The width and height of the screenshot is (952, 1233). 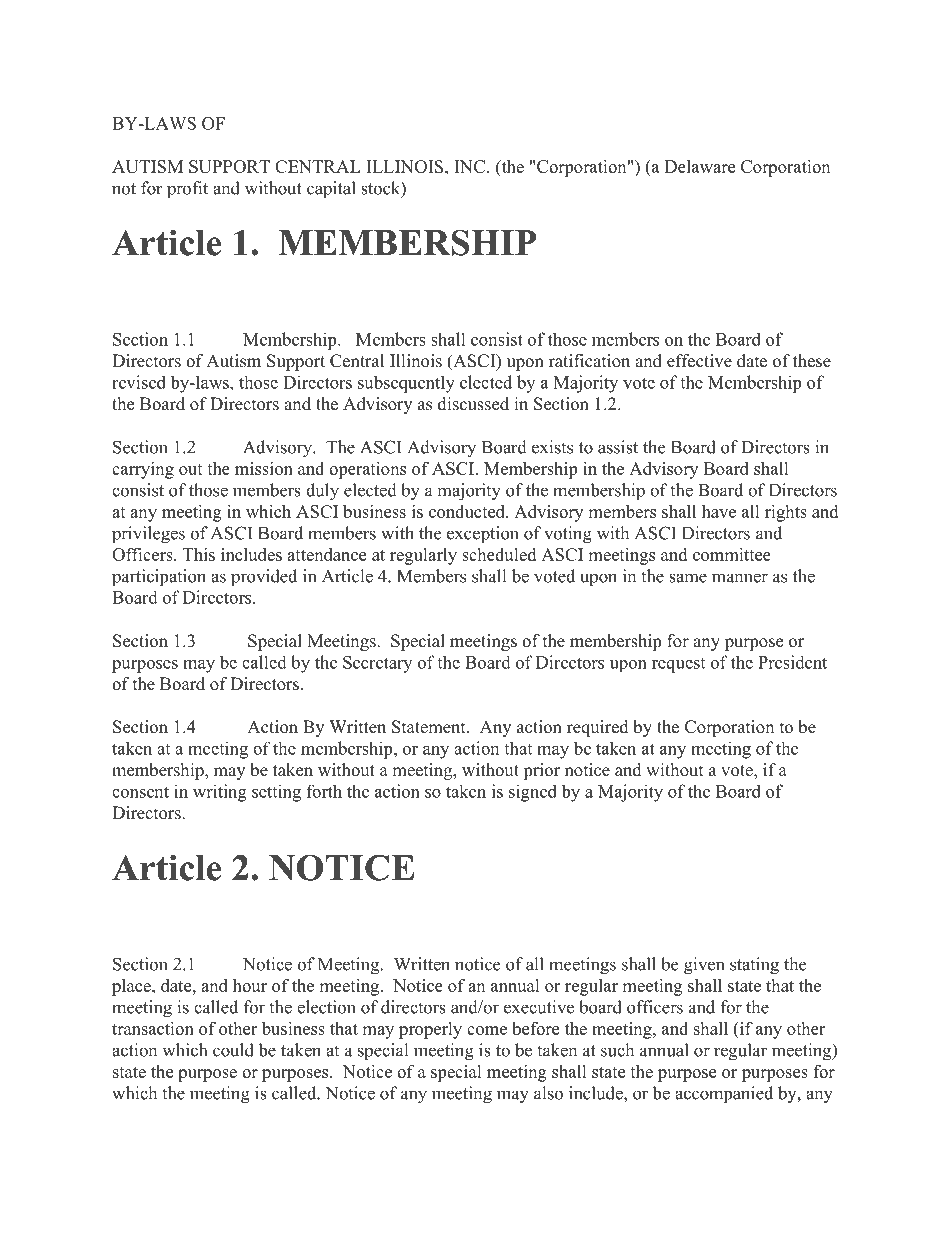 What do you see at coordinates (700, 166) in the screenshot?
I see `Delaware` at bounding box center [700, 166].
